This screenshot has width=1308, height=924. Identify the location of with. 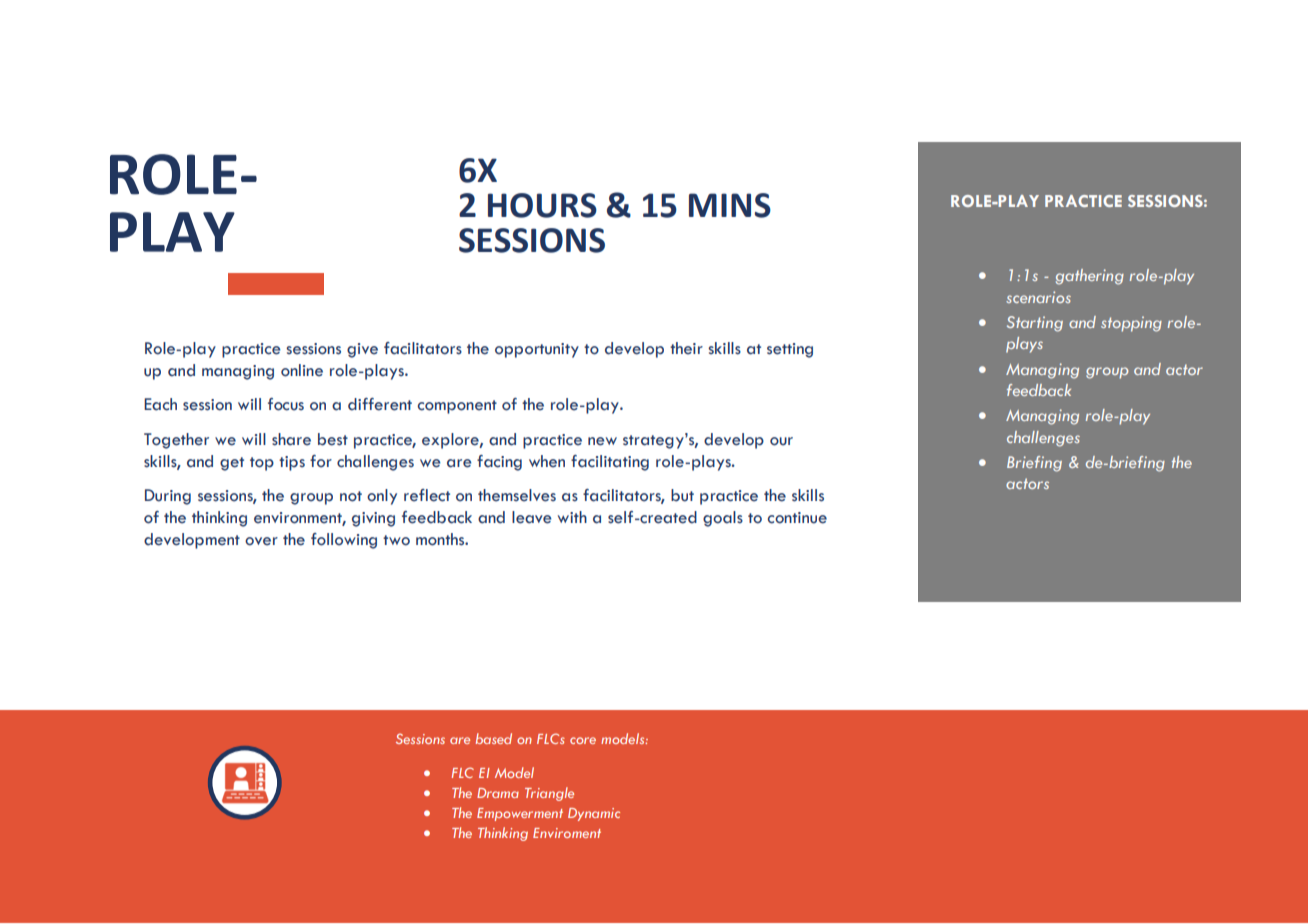
(572, 517).
